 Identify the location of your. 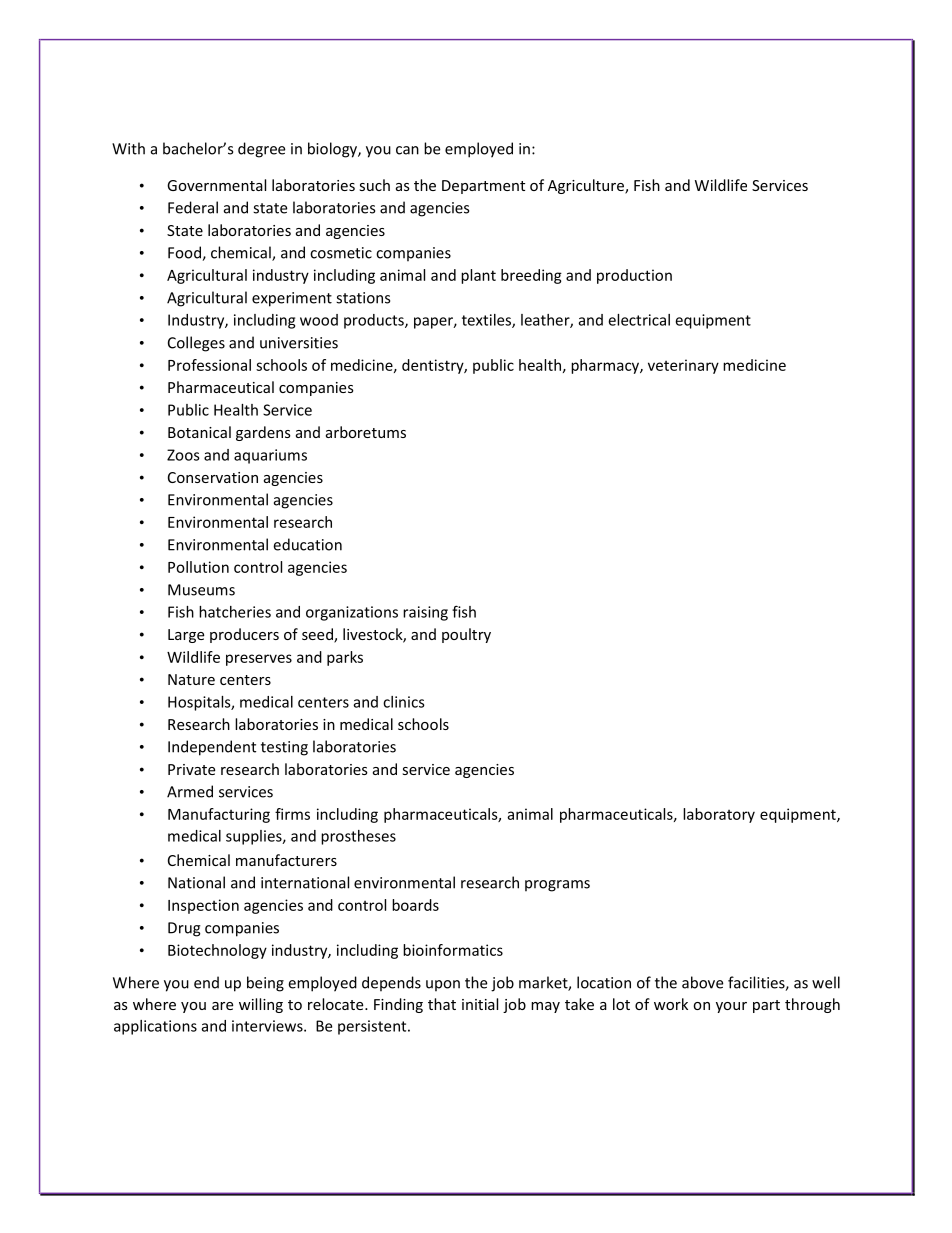
(731, 1007).
